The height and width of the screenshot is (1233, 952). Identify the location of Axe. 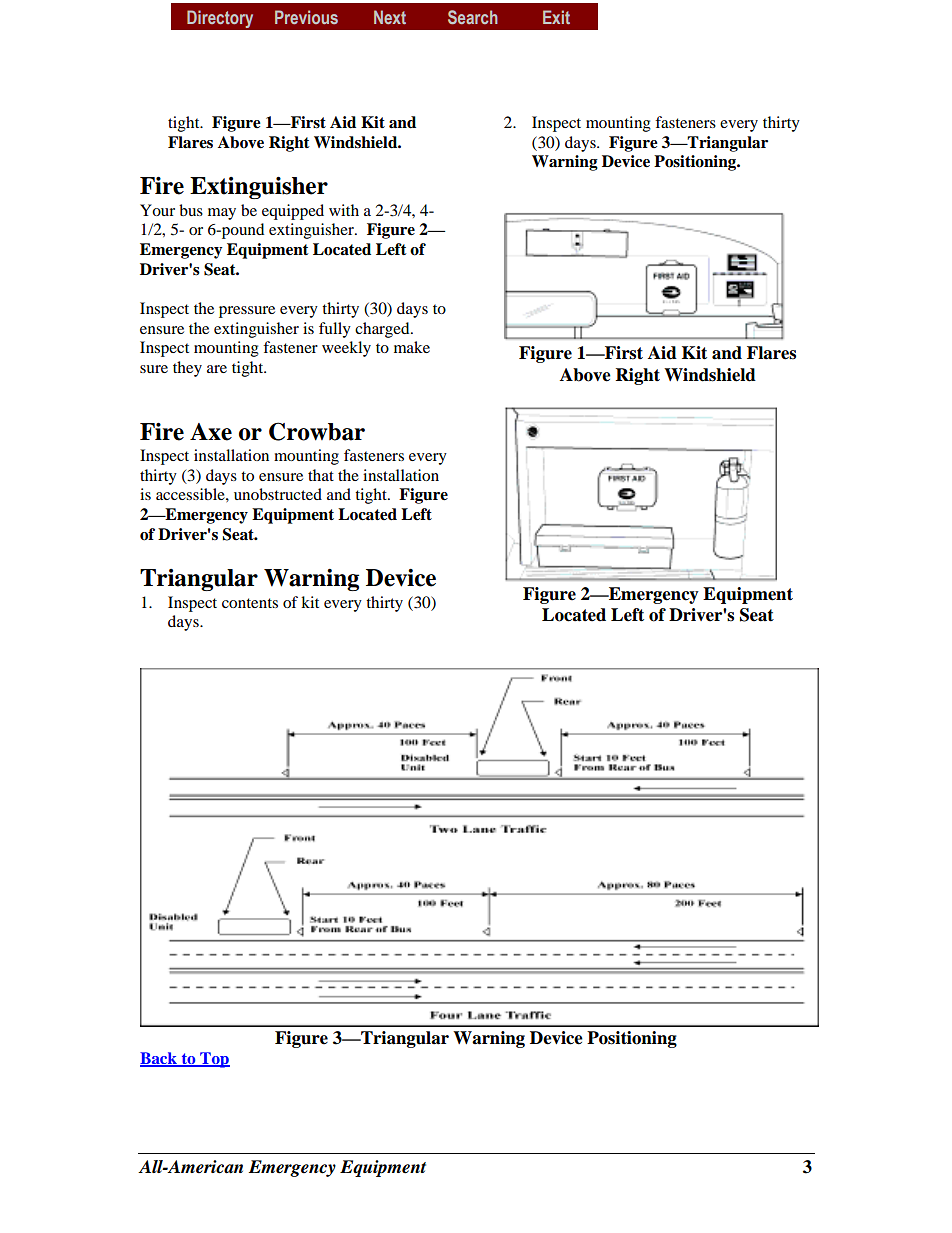
(211, 432).
